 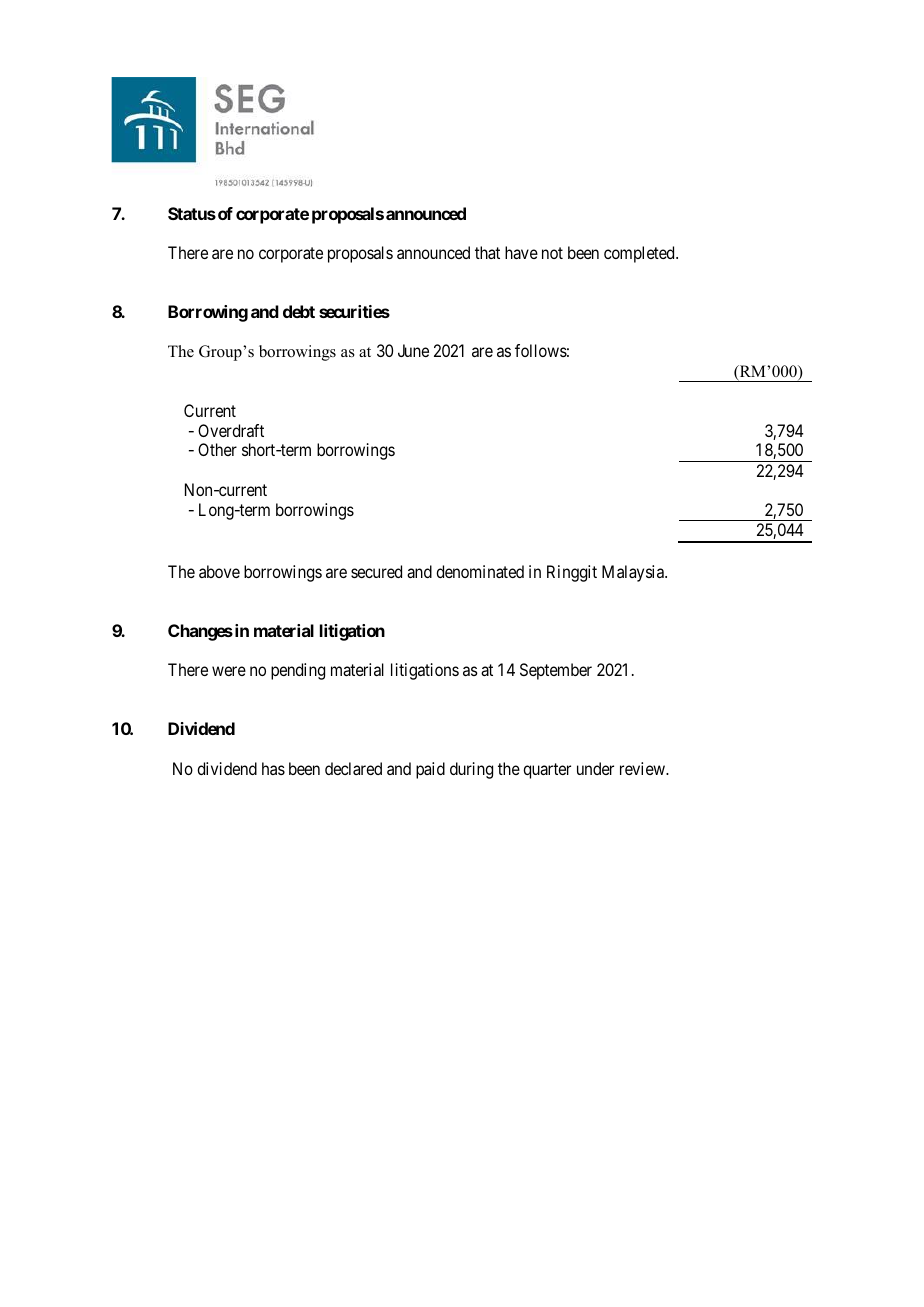 What do you see at coordinates (219, 571) in the screenshot?
I see `above` at bounding box center [219, 571].
